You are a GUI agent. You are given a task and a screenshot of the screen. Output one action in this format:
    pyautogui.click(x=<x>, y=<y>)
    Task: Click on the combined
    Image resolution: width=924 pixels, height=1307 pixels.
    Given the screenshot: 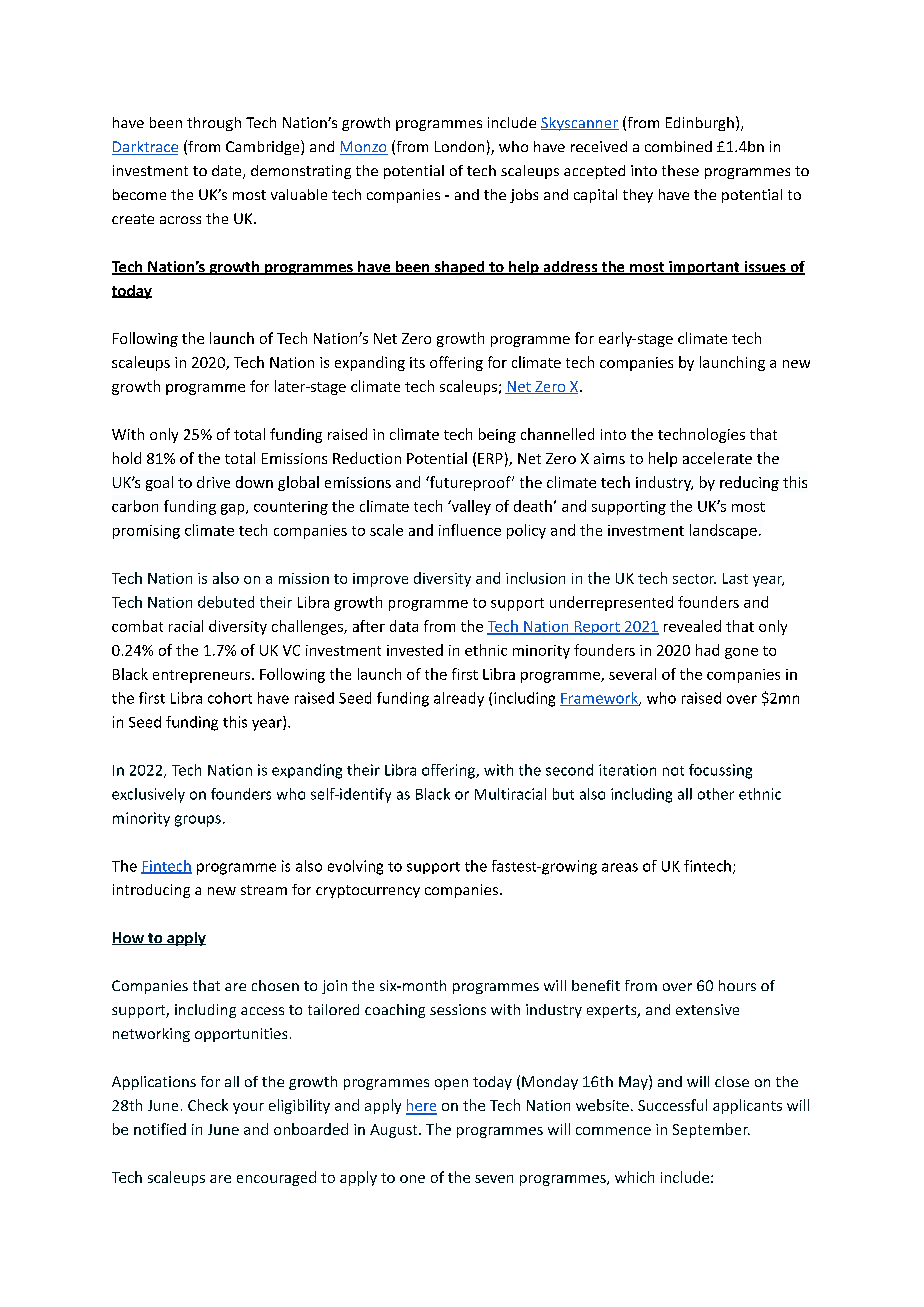 What is the action you would take?
    pyautogui.click(x=678, y=146)
